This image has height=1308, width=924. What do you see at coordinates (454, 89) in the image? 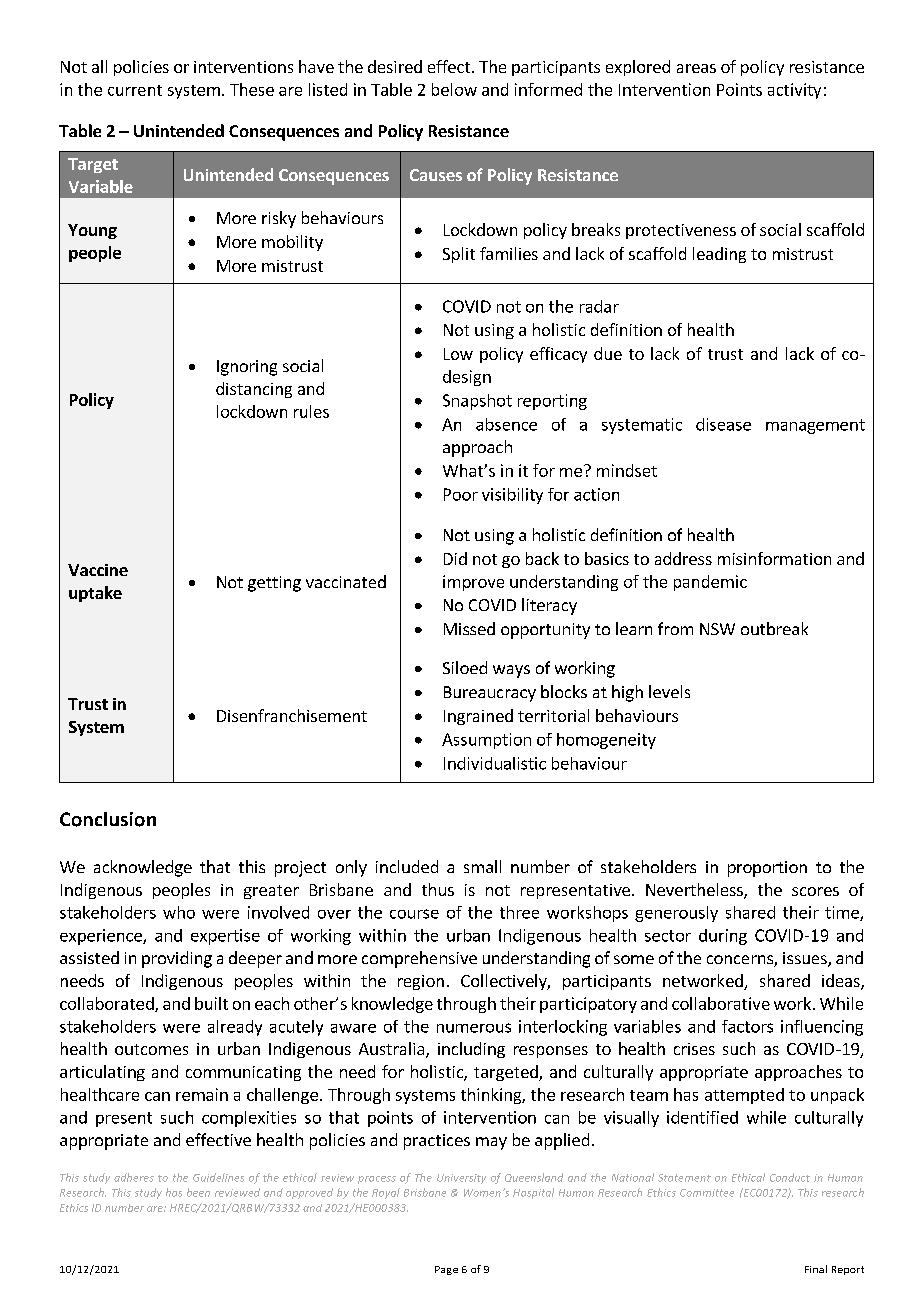
I see `below` at bounding box center [454, 89].
